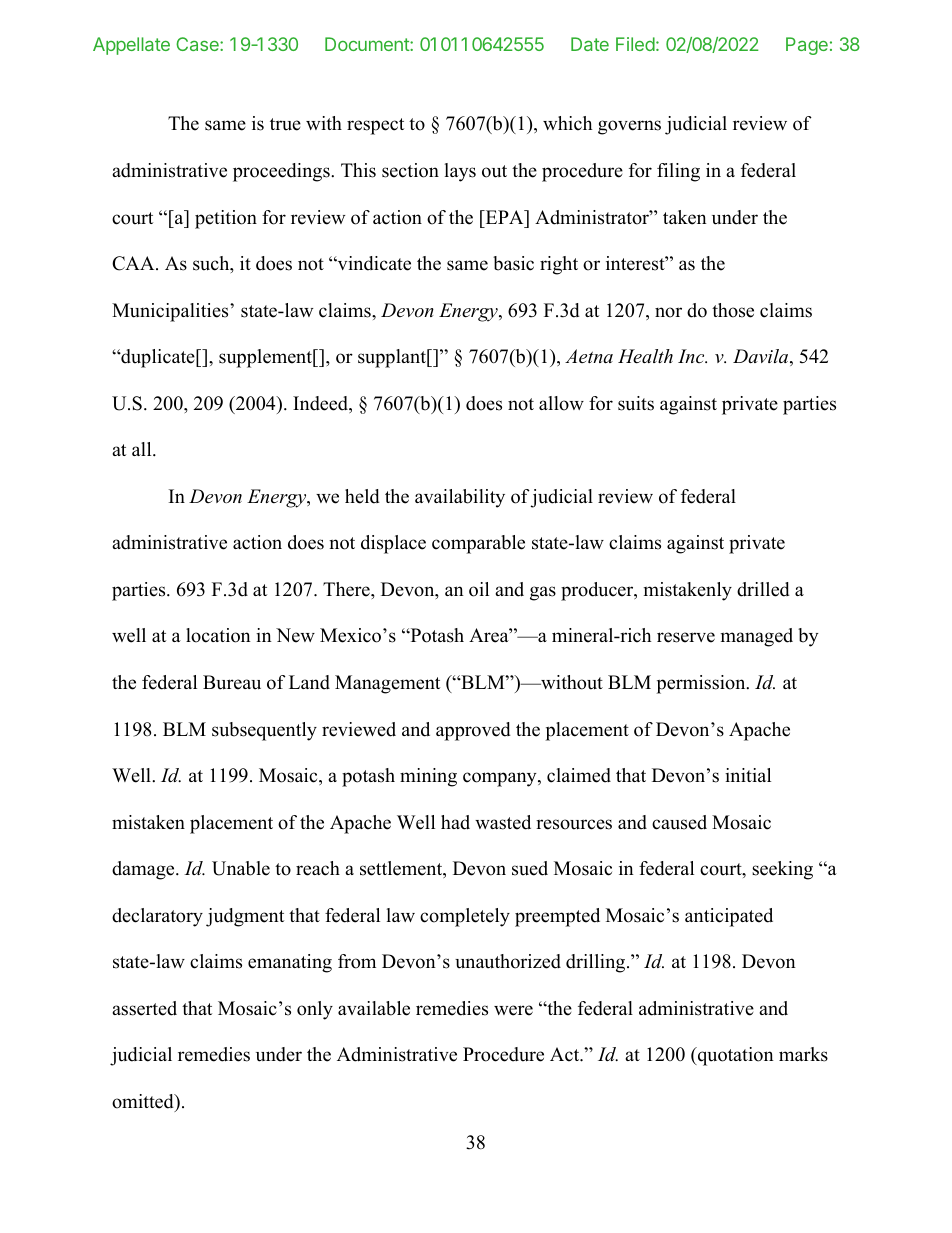 This image has height=1233, width=952. Describe the element at coordinates (144, 1101) in the image. I see `omitted` at that location.
